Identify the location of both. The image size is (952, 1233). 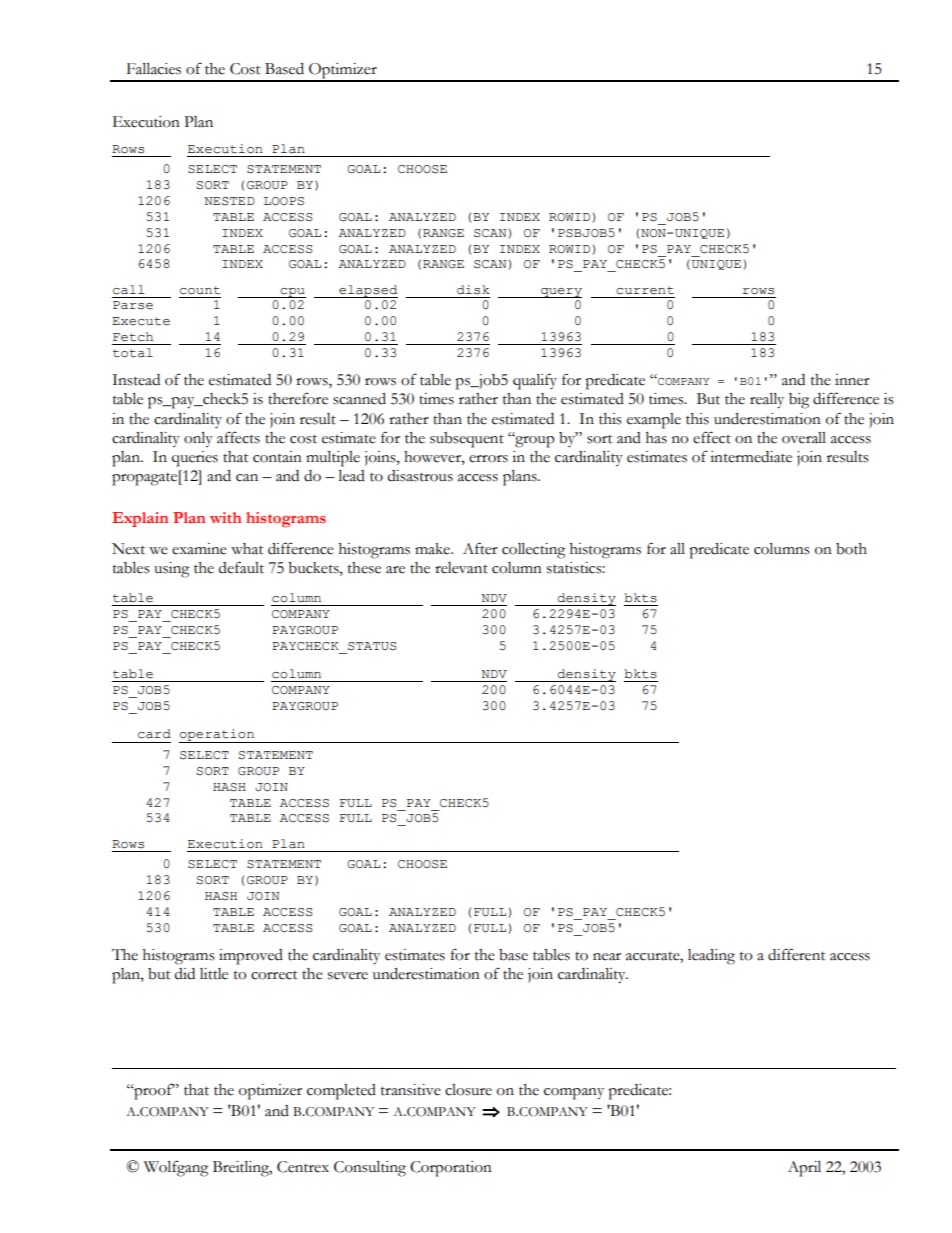
(851, 549).
